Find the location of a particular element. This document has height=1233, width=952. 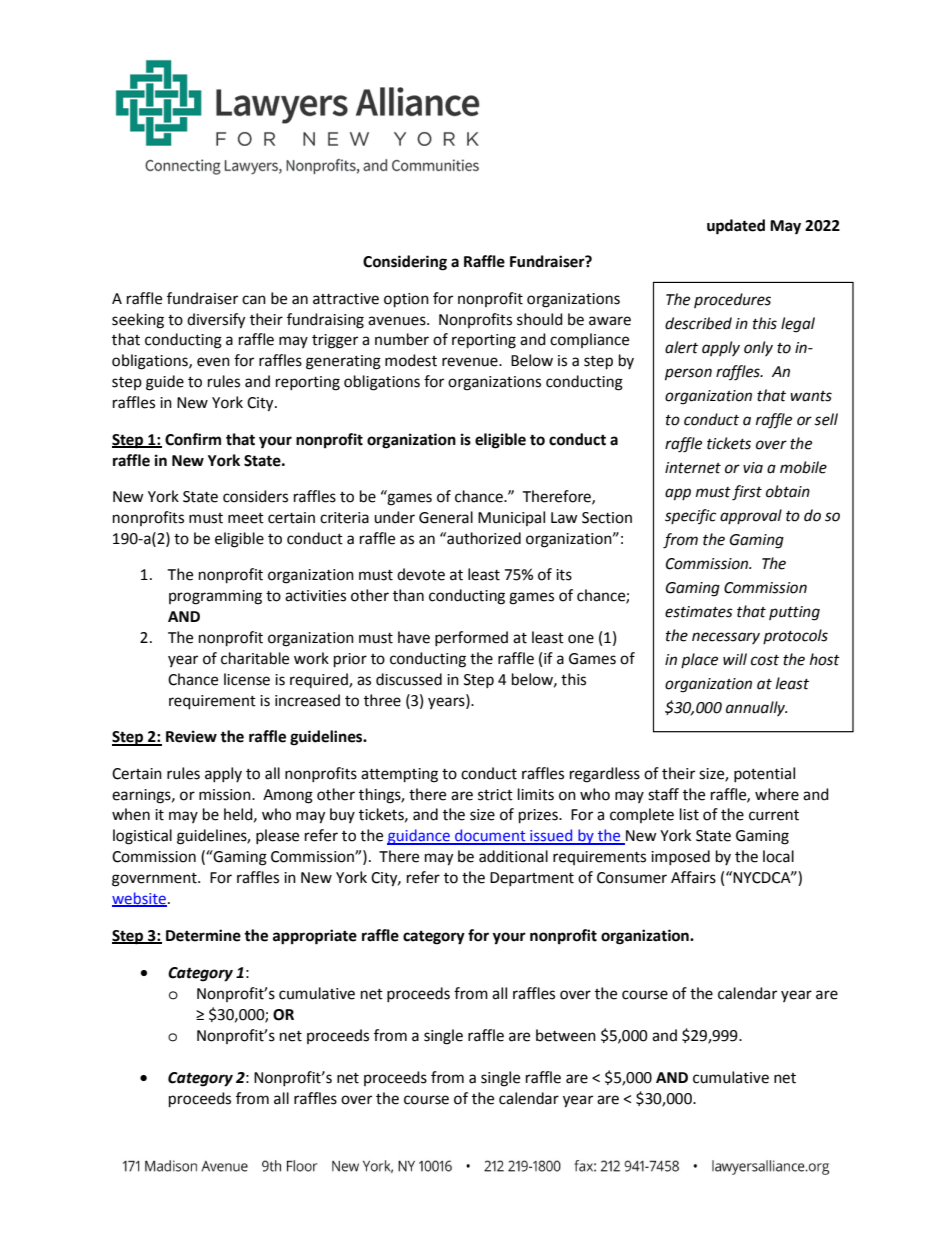

between is located at coordinates (566, 1035).
